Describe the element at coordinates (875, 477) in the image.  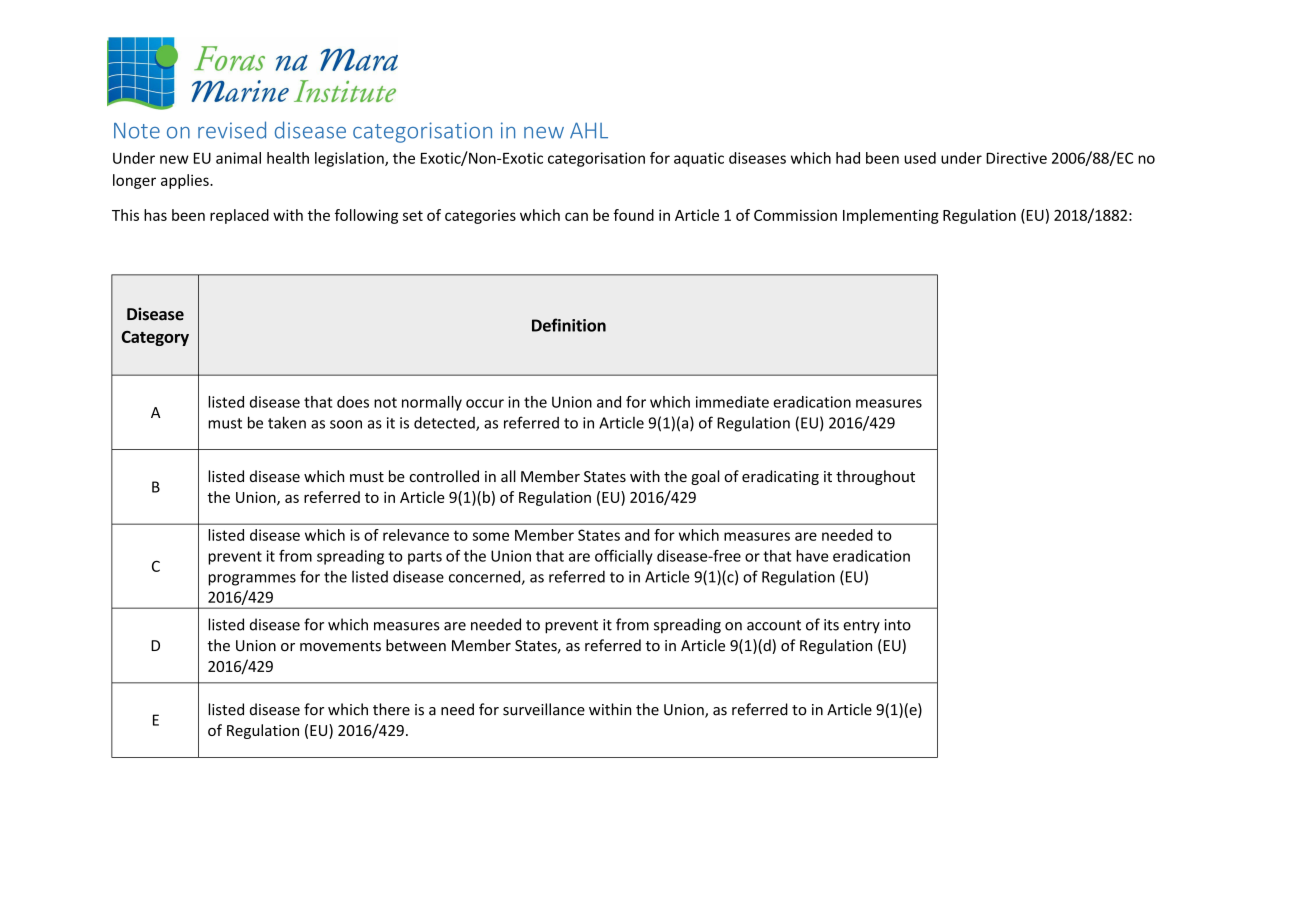
I see `throughout` at that location.
